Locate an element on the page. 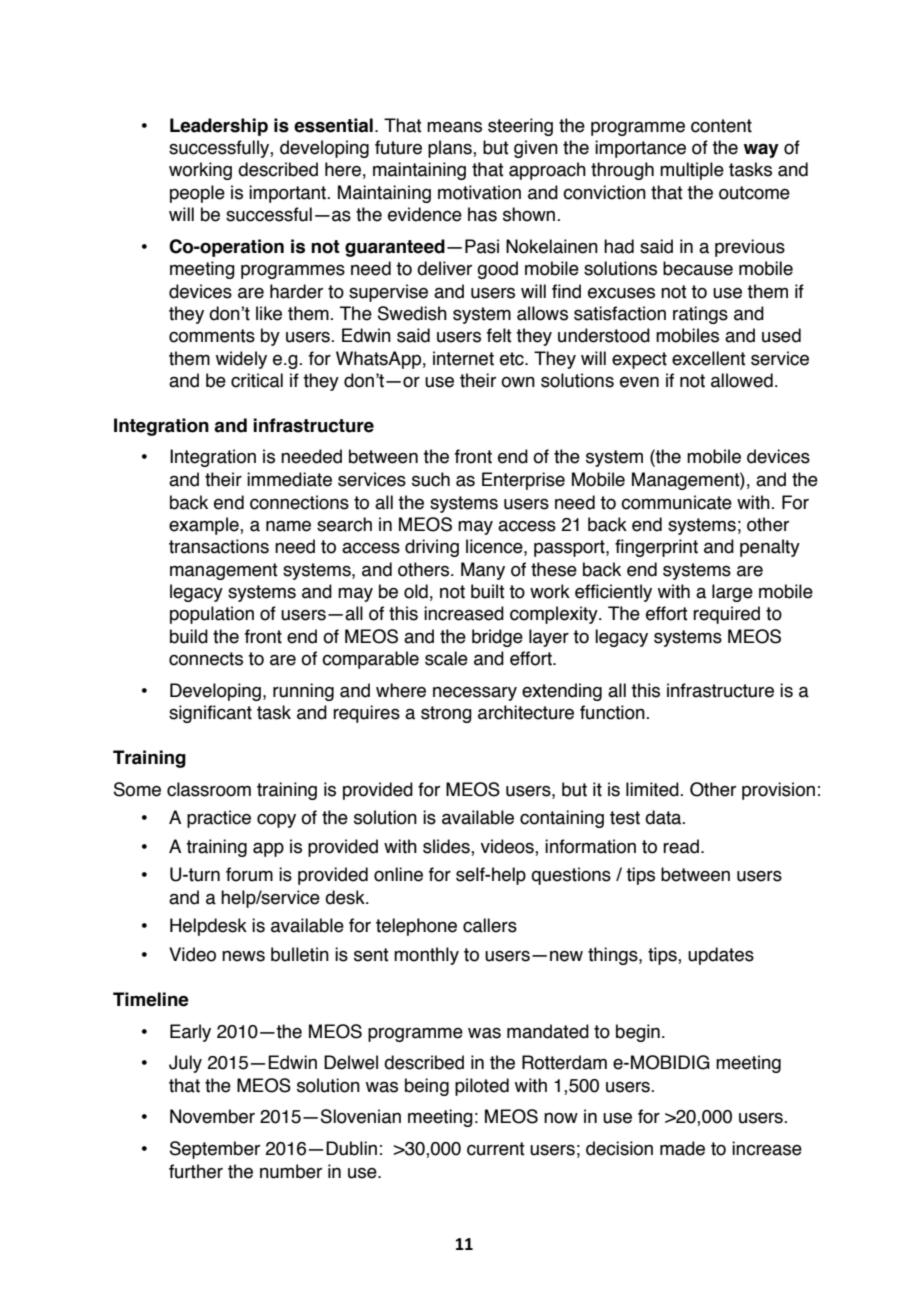 Image resolution: width=924 pixels, height=1308 pixels. Leadership is located at coordinates (219, 127).
